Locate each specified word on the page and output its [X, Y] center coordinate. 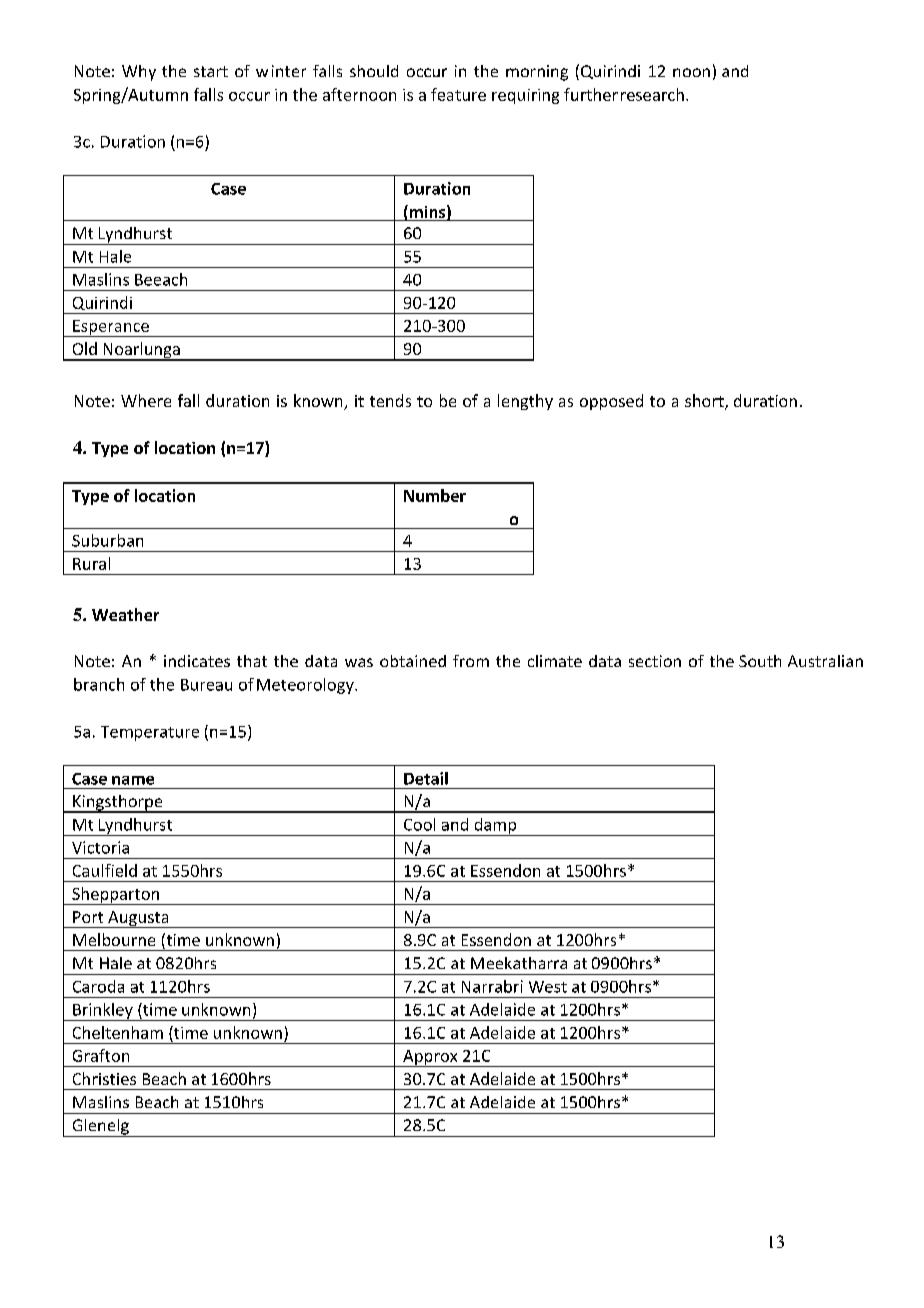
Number [435, 495]
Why [139, 73]
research [652, 94]
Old [85, 348]
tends [390, 400]
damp [495, 827]
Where [146, 400]
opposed [611, 402]
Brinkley [103, 1012]
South [760, 661]
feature [458, 94]
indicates [197, 661]
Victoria [100, 847]
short [705, 402]
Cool [419, 824]
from [471, 661]
